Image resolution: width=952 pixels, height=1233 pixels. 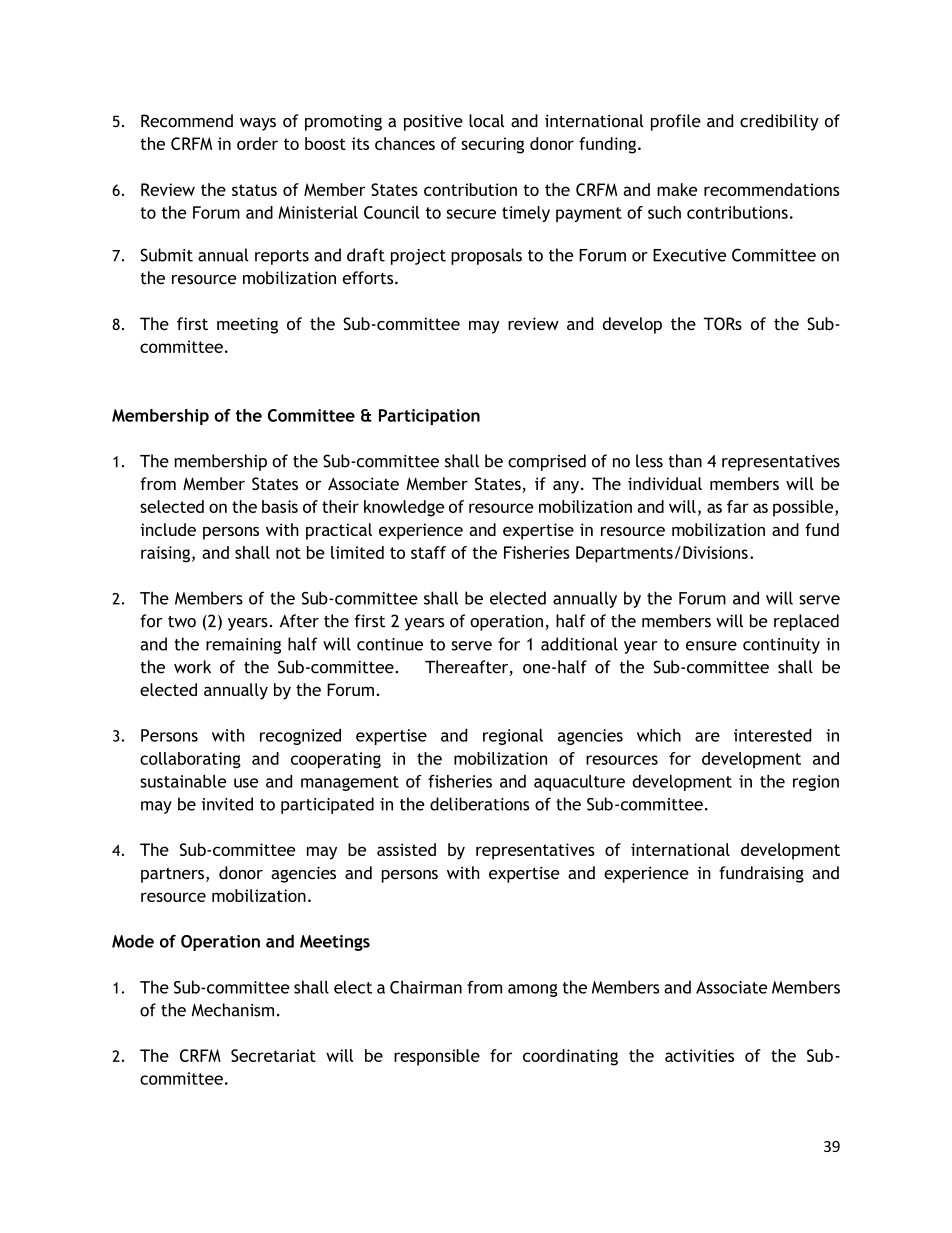 What do you see at coordinates (711, 646) in the screenshot?
I see `ensure` at bounding box center [711, 646].
